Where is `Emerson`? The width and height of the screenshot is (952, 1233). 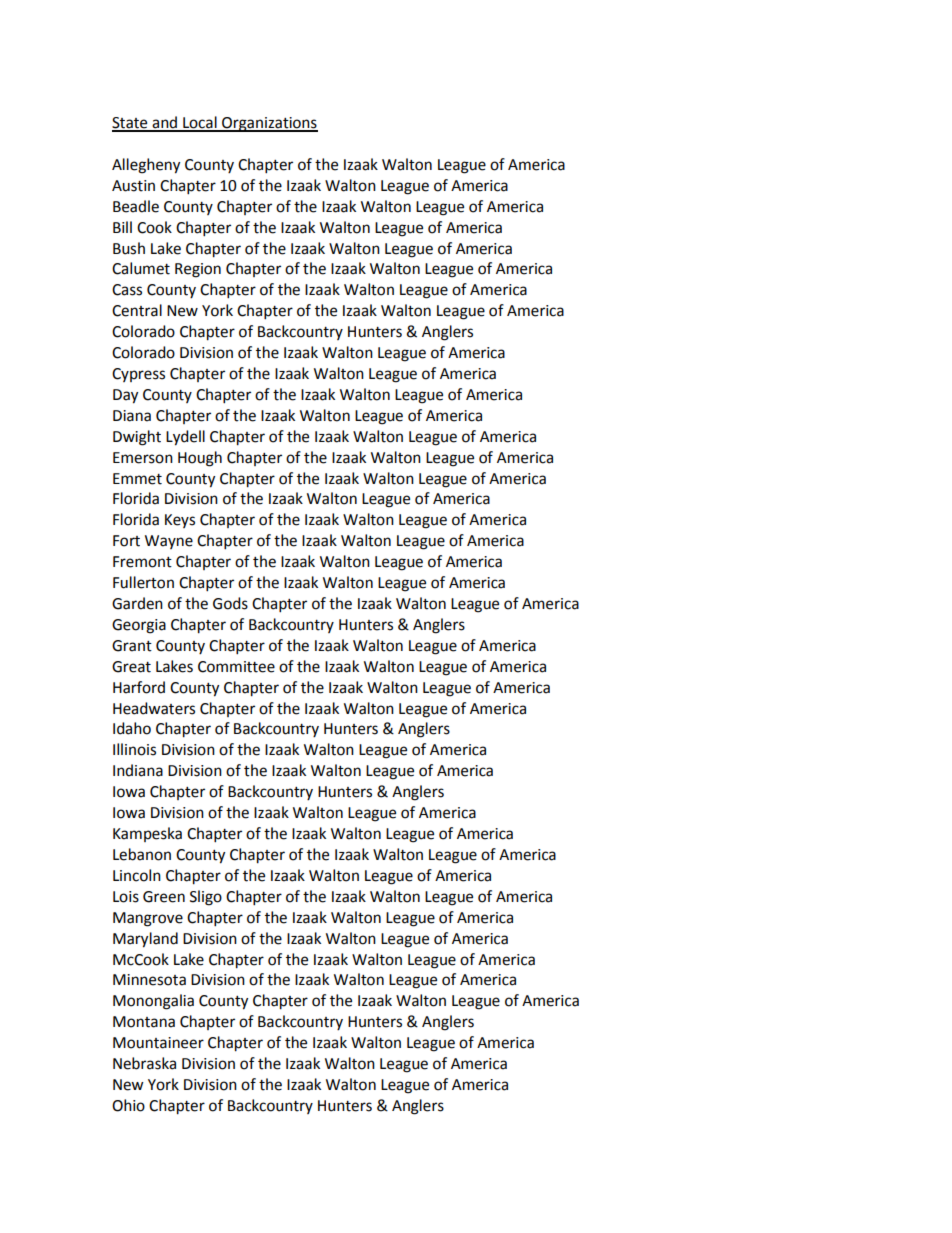 Emerson is located at coordinates (143, 458).
